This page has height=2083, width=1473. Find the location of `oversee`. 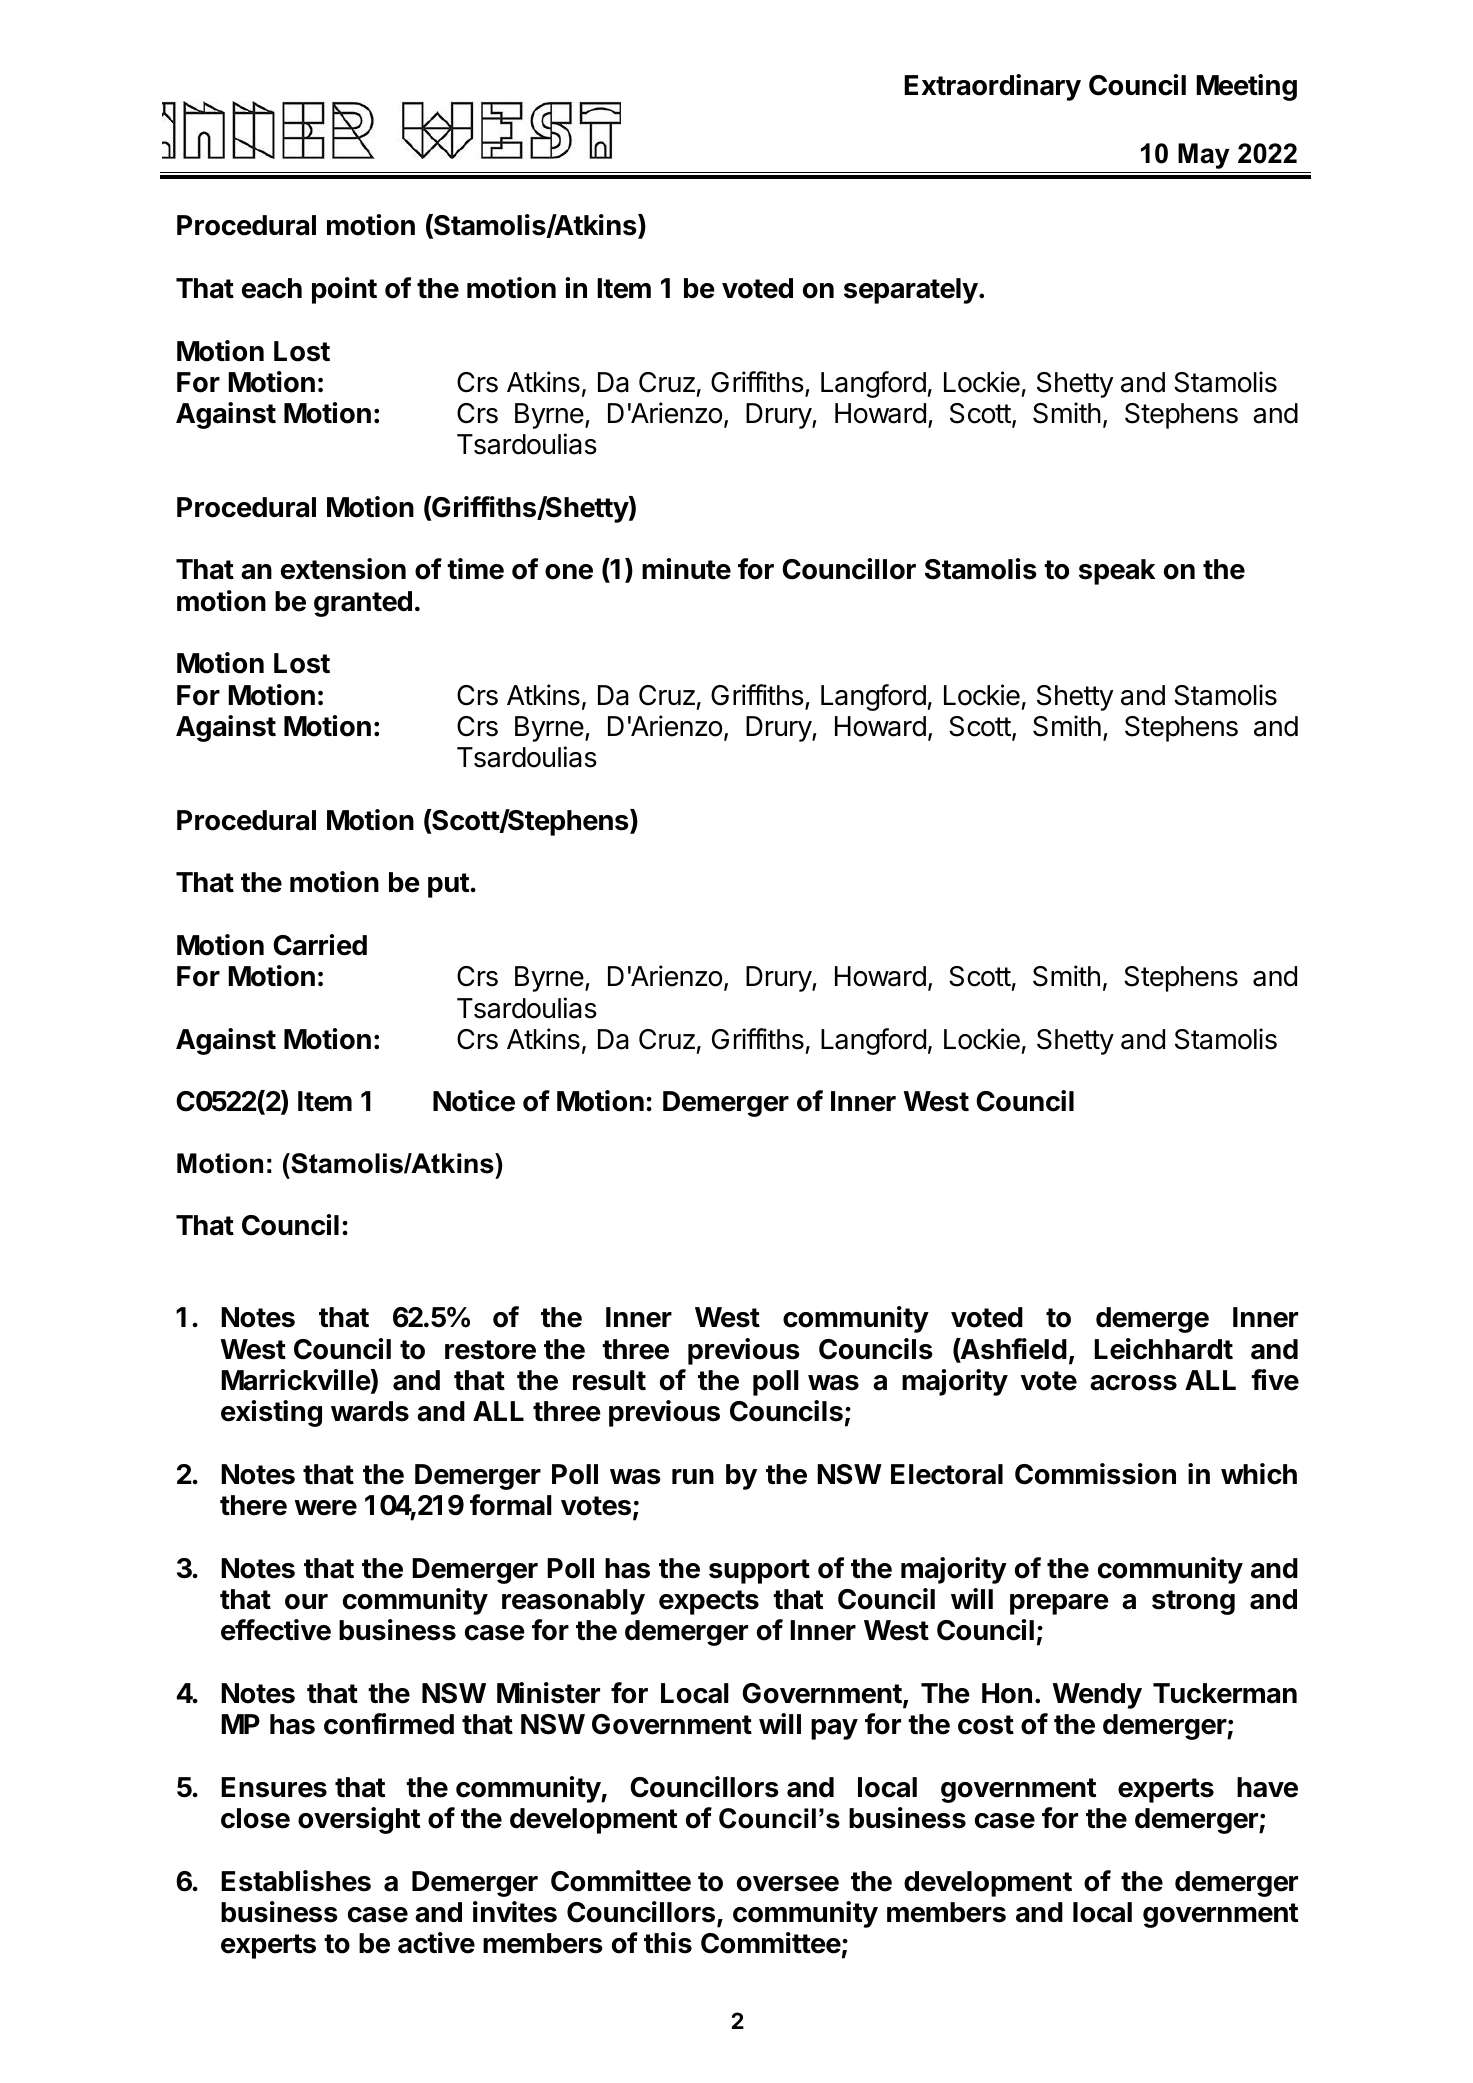

oversee is located at coordinates (788, 1884).
